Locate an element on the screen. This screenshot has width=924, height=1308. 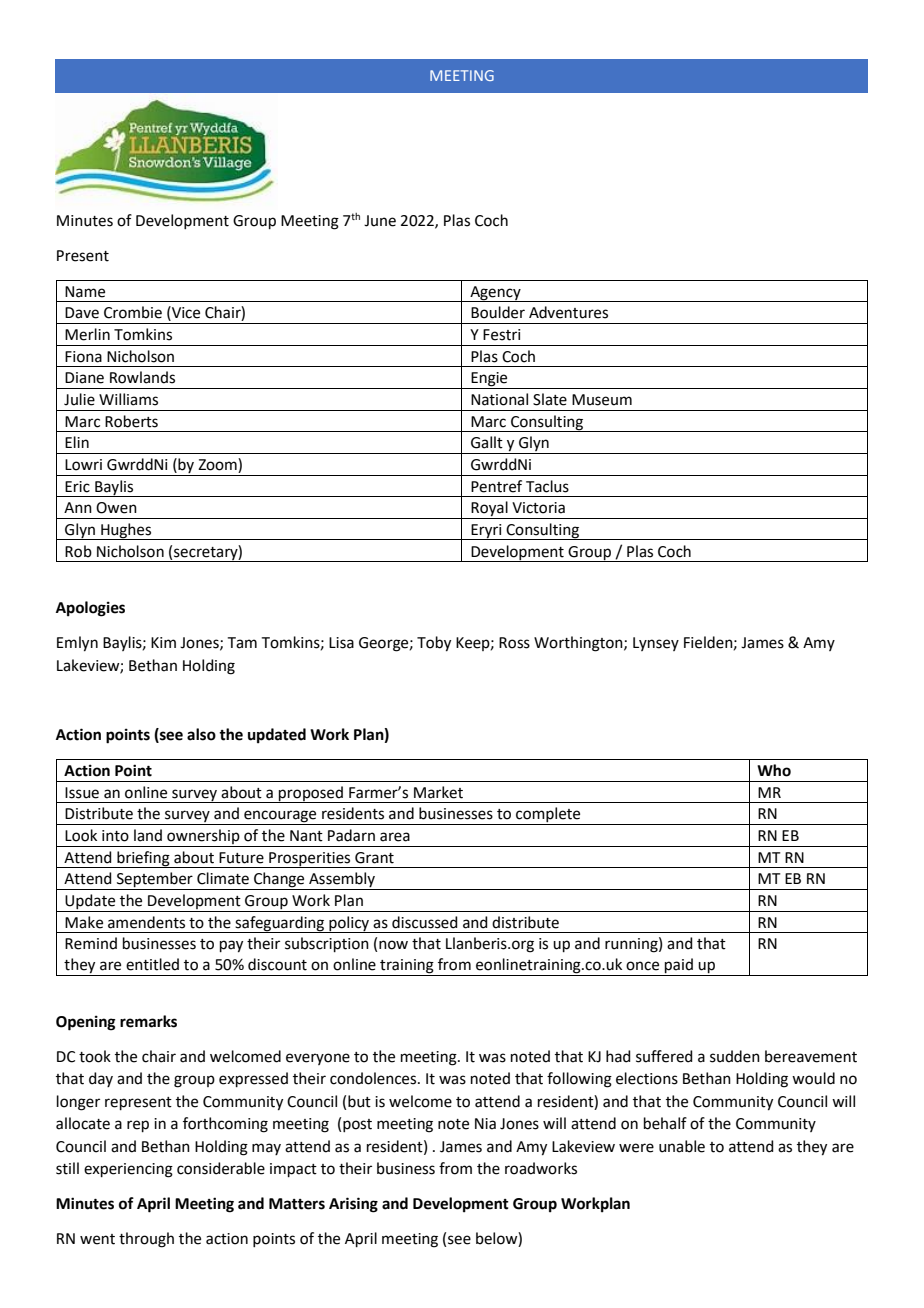
also is located at coordinates (201, 734).
